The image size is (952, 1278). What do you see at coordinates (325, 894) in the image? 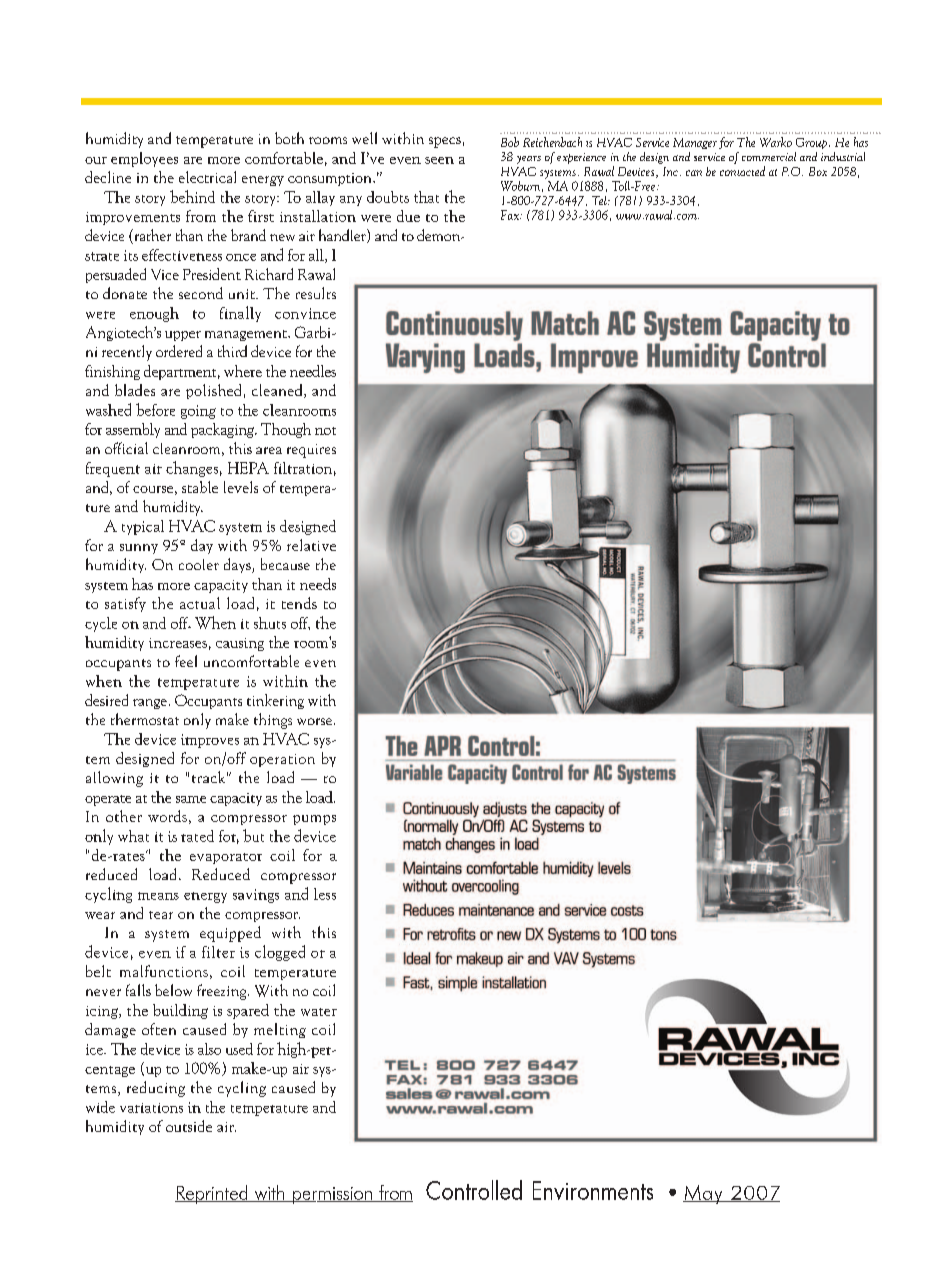
I see `less` at bounding box center [325, 894].
